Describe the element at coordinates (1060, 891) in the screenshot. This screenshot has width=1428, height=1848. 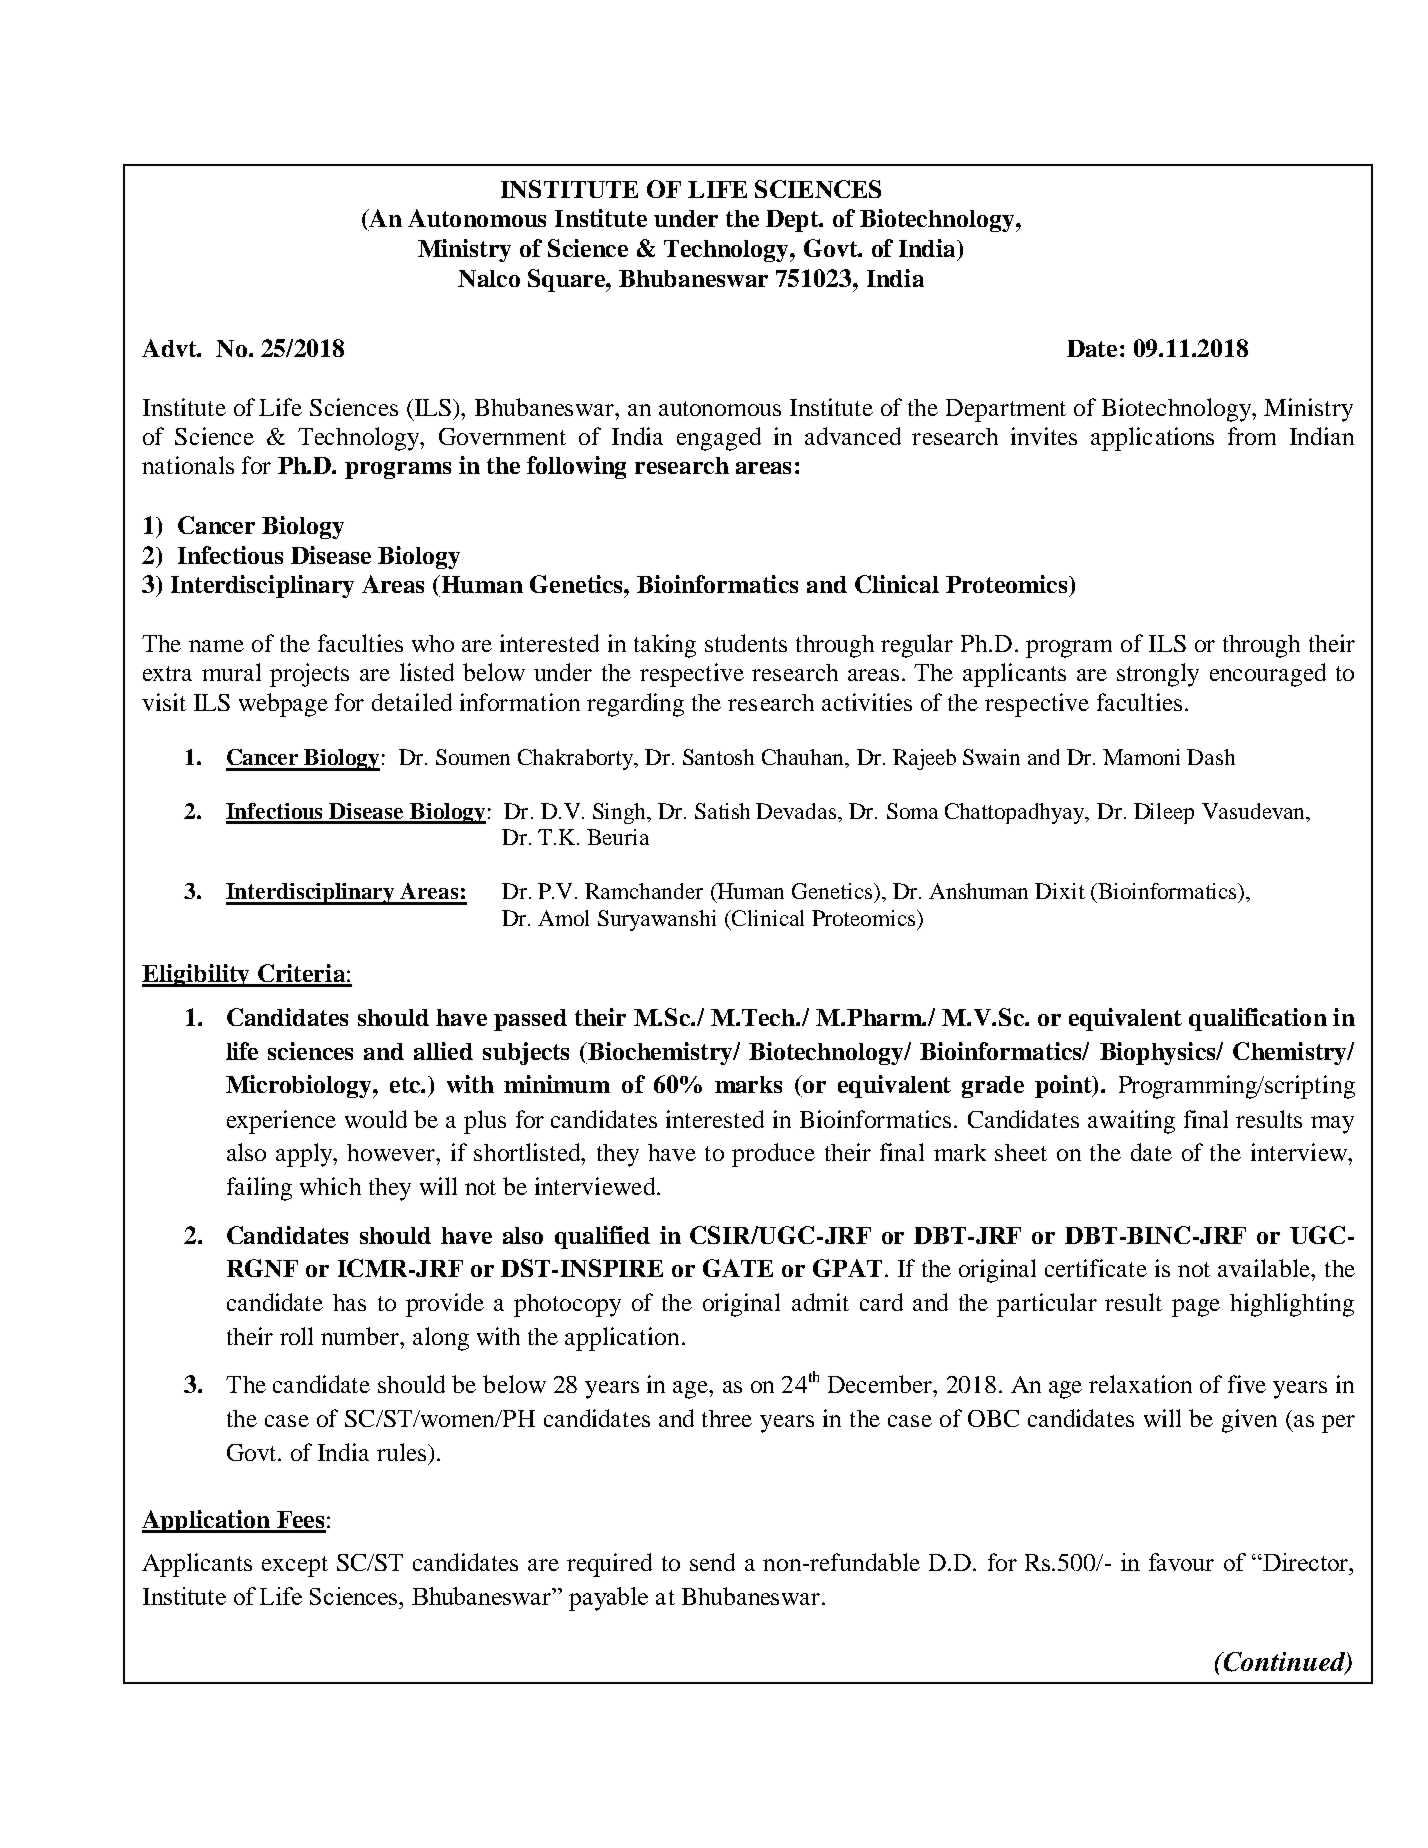
I see `Dixit` at that location.
